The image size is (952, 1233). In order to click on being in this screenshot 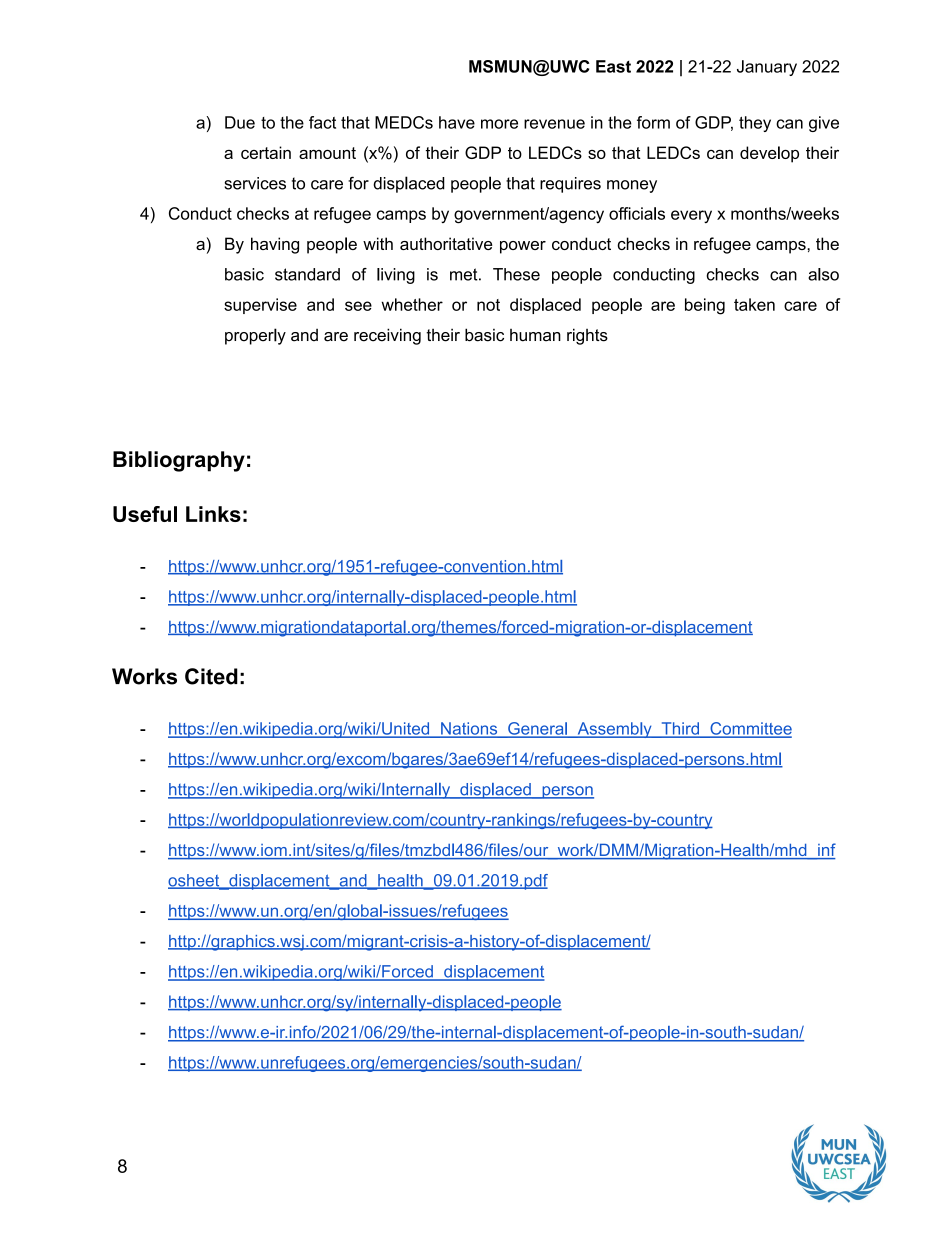, I will do `click(705, 306)`.
